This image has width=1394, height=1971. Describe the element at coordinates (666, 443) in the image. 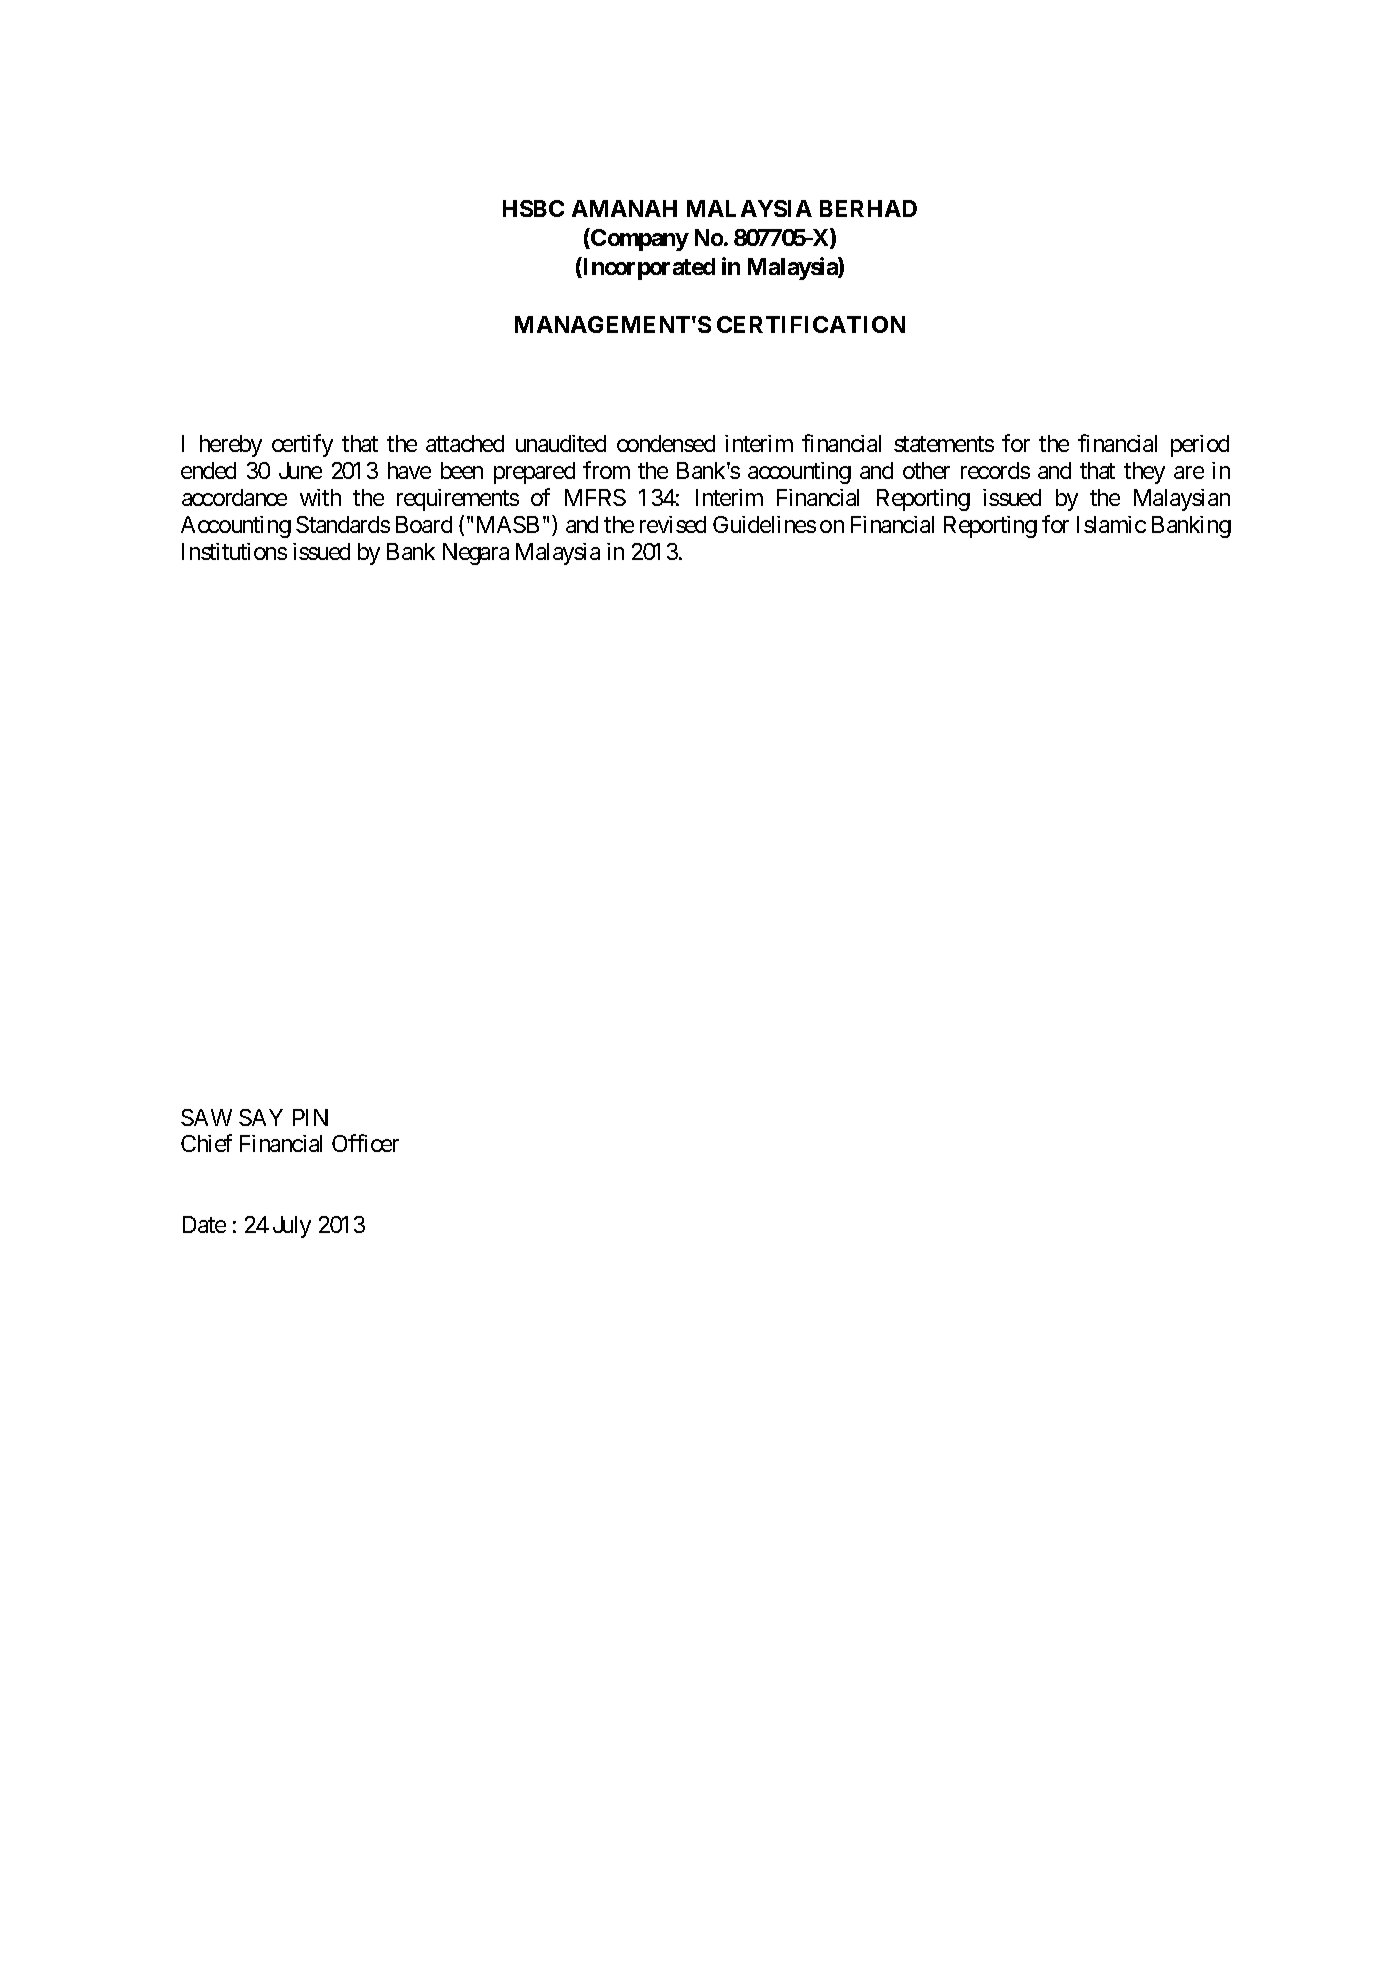

I see `condensed` at that location.
